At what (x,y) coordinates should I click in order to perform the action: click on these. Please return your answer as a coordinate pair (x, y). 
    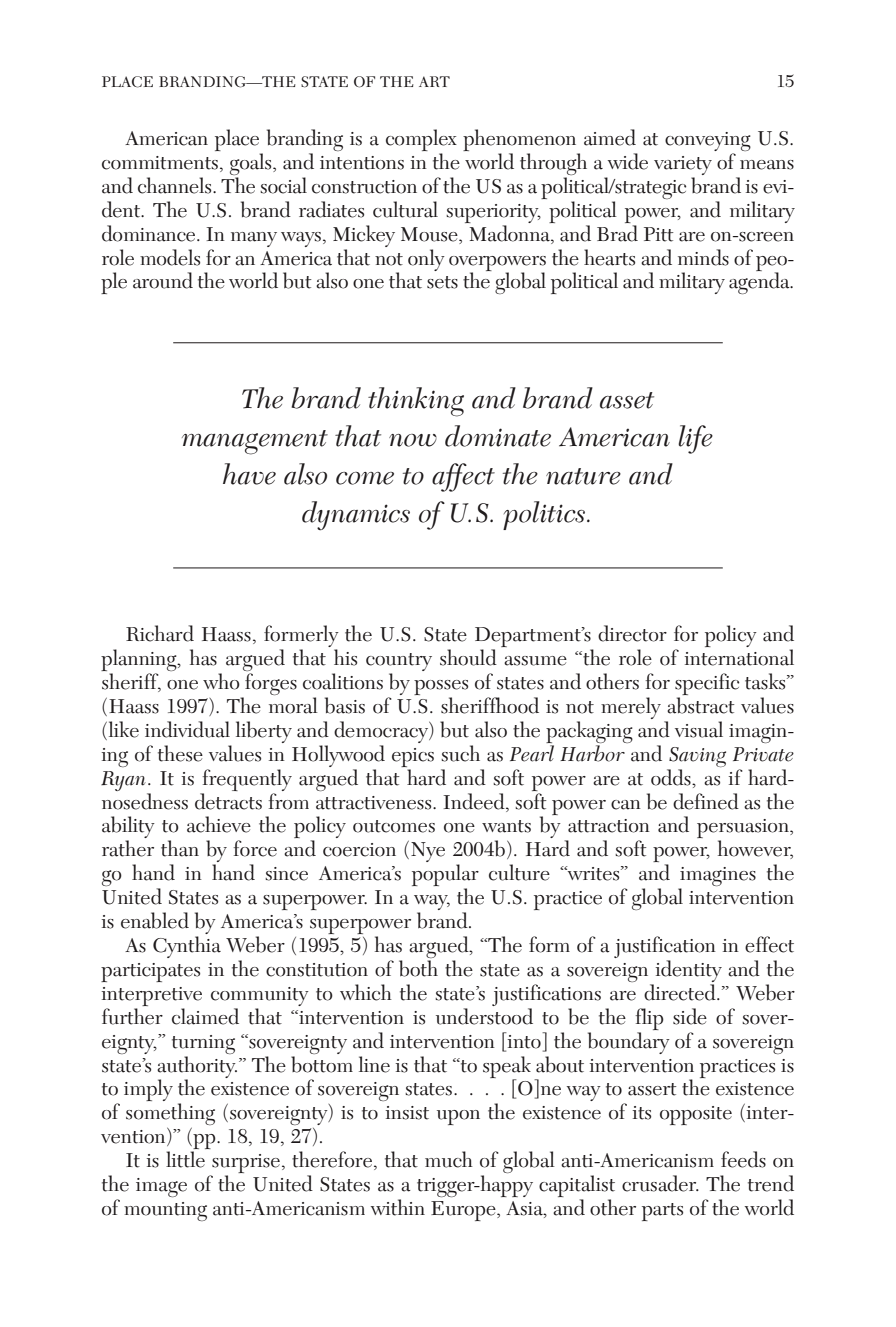
    Looking at the image, I should click on (180, 753).
